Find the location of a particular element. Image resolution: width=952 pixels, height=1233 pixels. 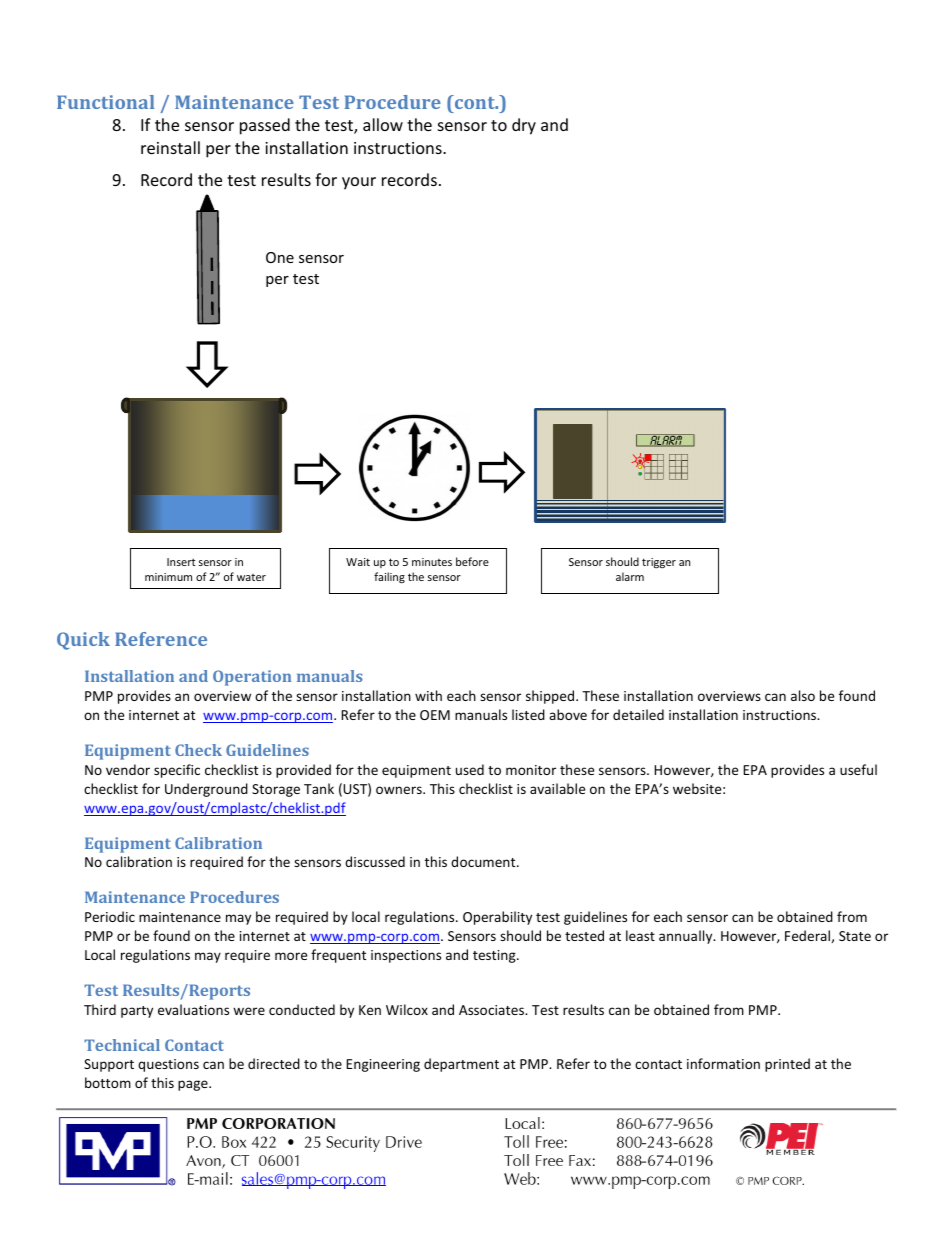

allow is located at coordinates (383, 124).
